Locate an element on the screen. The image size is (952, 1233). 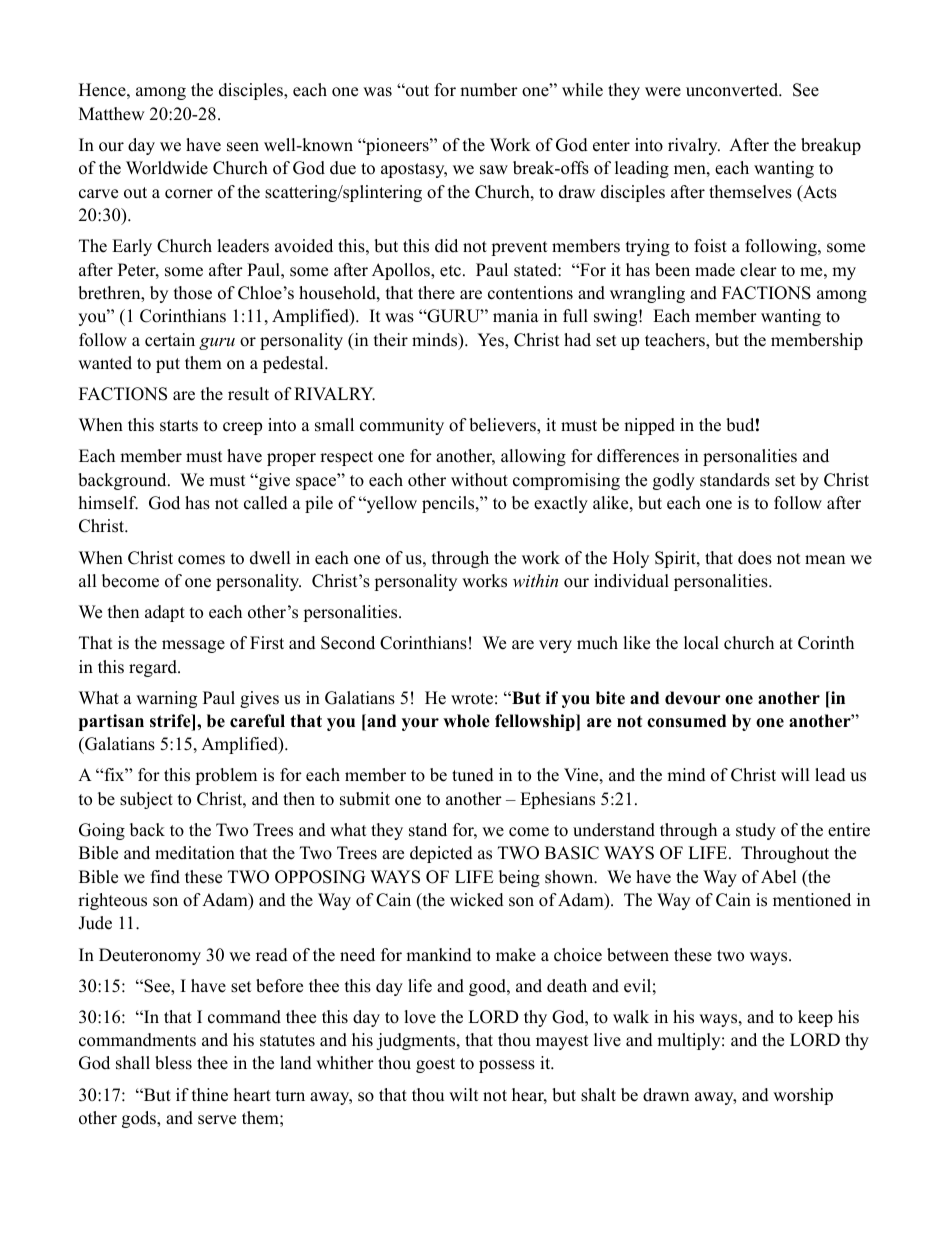
does is located at coordinates (755, 558).
